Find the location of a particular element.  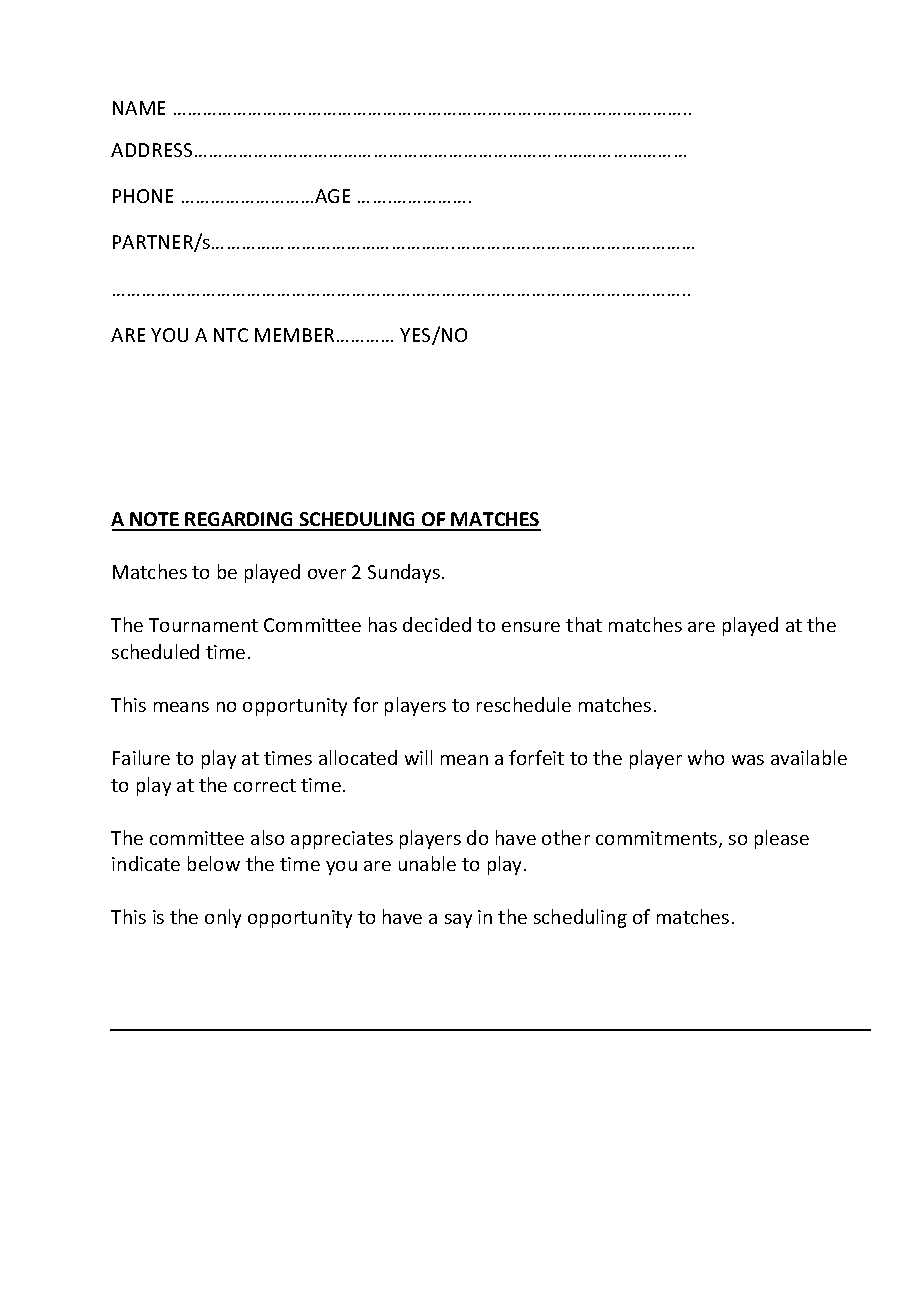

AGE is located at coordinates (332, 196).
